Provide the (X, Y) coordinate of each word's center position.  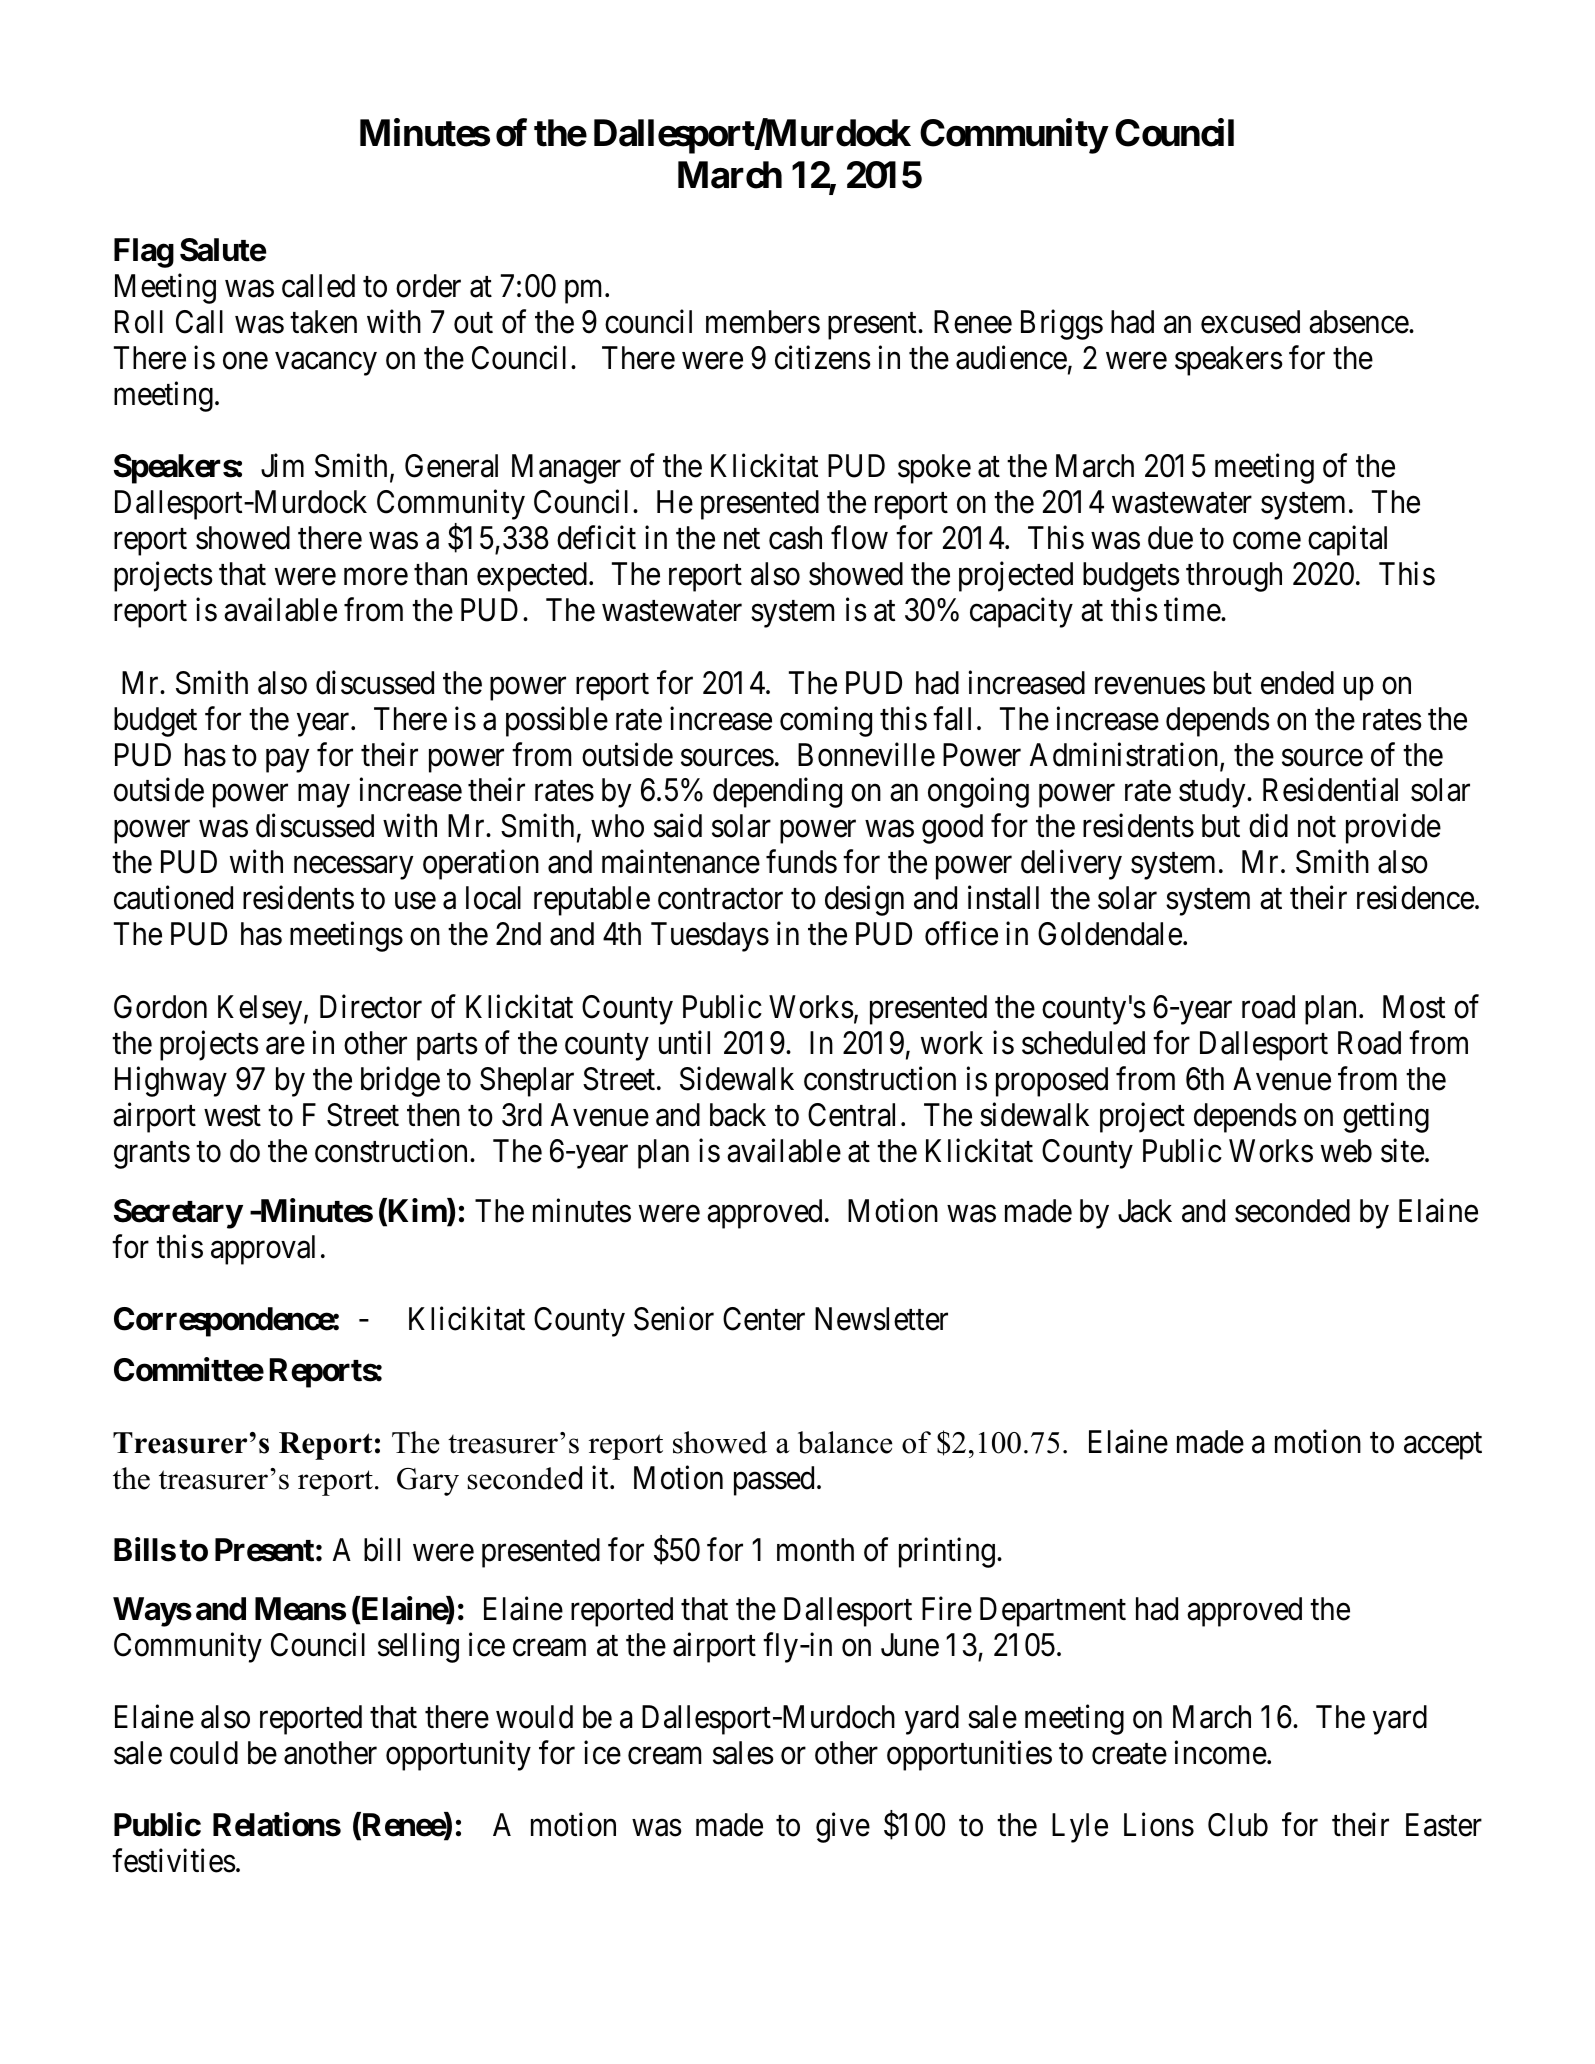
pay (287, 761)
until (684, 1042)
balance (845, 1442)
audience (1011, 358)
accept (1443, 1446)
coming (826, 722)
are (285, 1046)
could (204, 1753)
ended (1297, 683)
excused (1250, 322)
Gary (428, 1482)
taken (323, 322)
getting (1386, 1117)
